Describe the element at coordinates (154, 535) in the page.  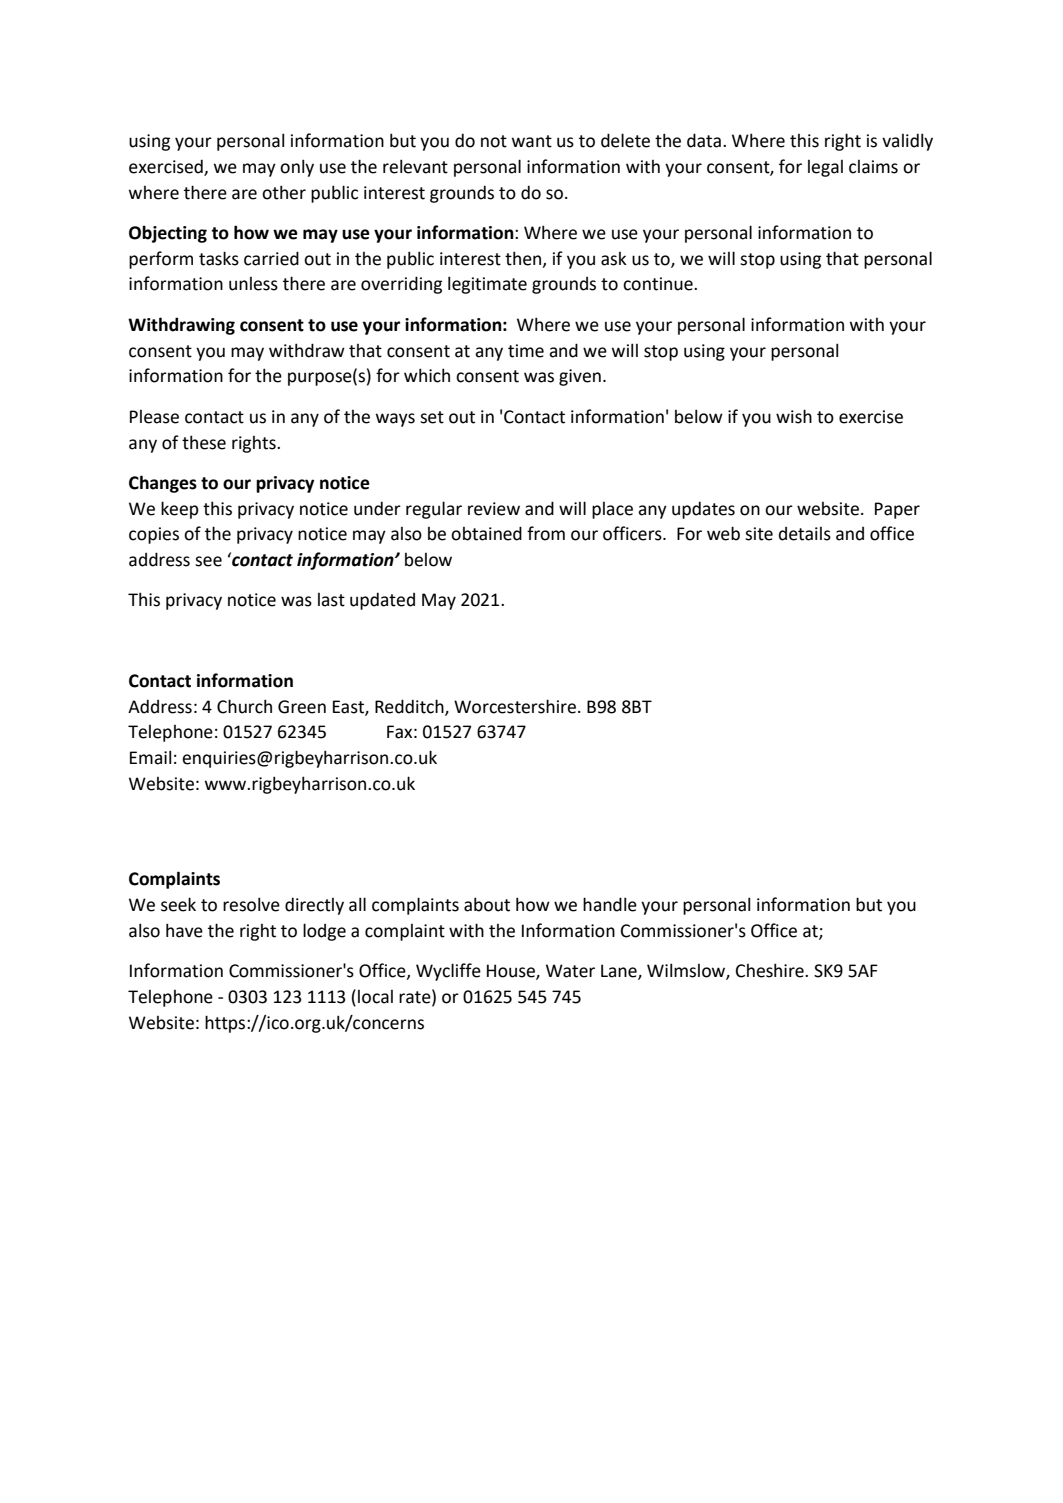
I see `copies` at that location.
